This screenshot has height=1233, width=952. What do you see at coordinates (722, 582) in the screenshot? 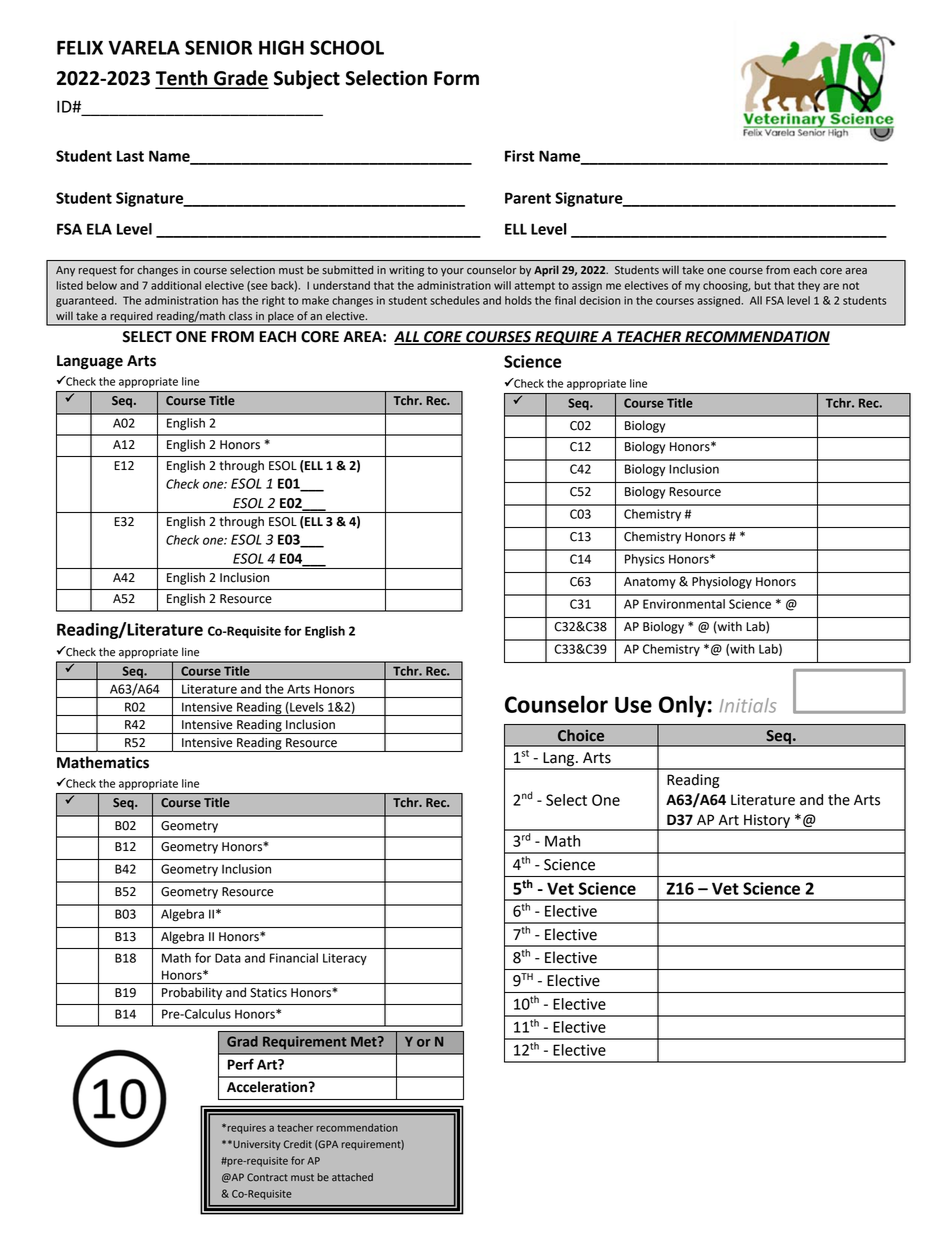
I see `Physiology` at bounding box center [722, 582].
